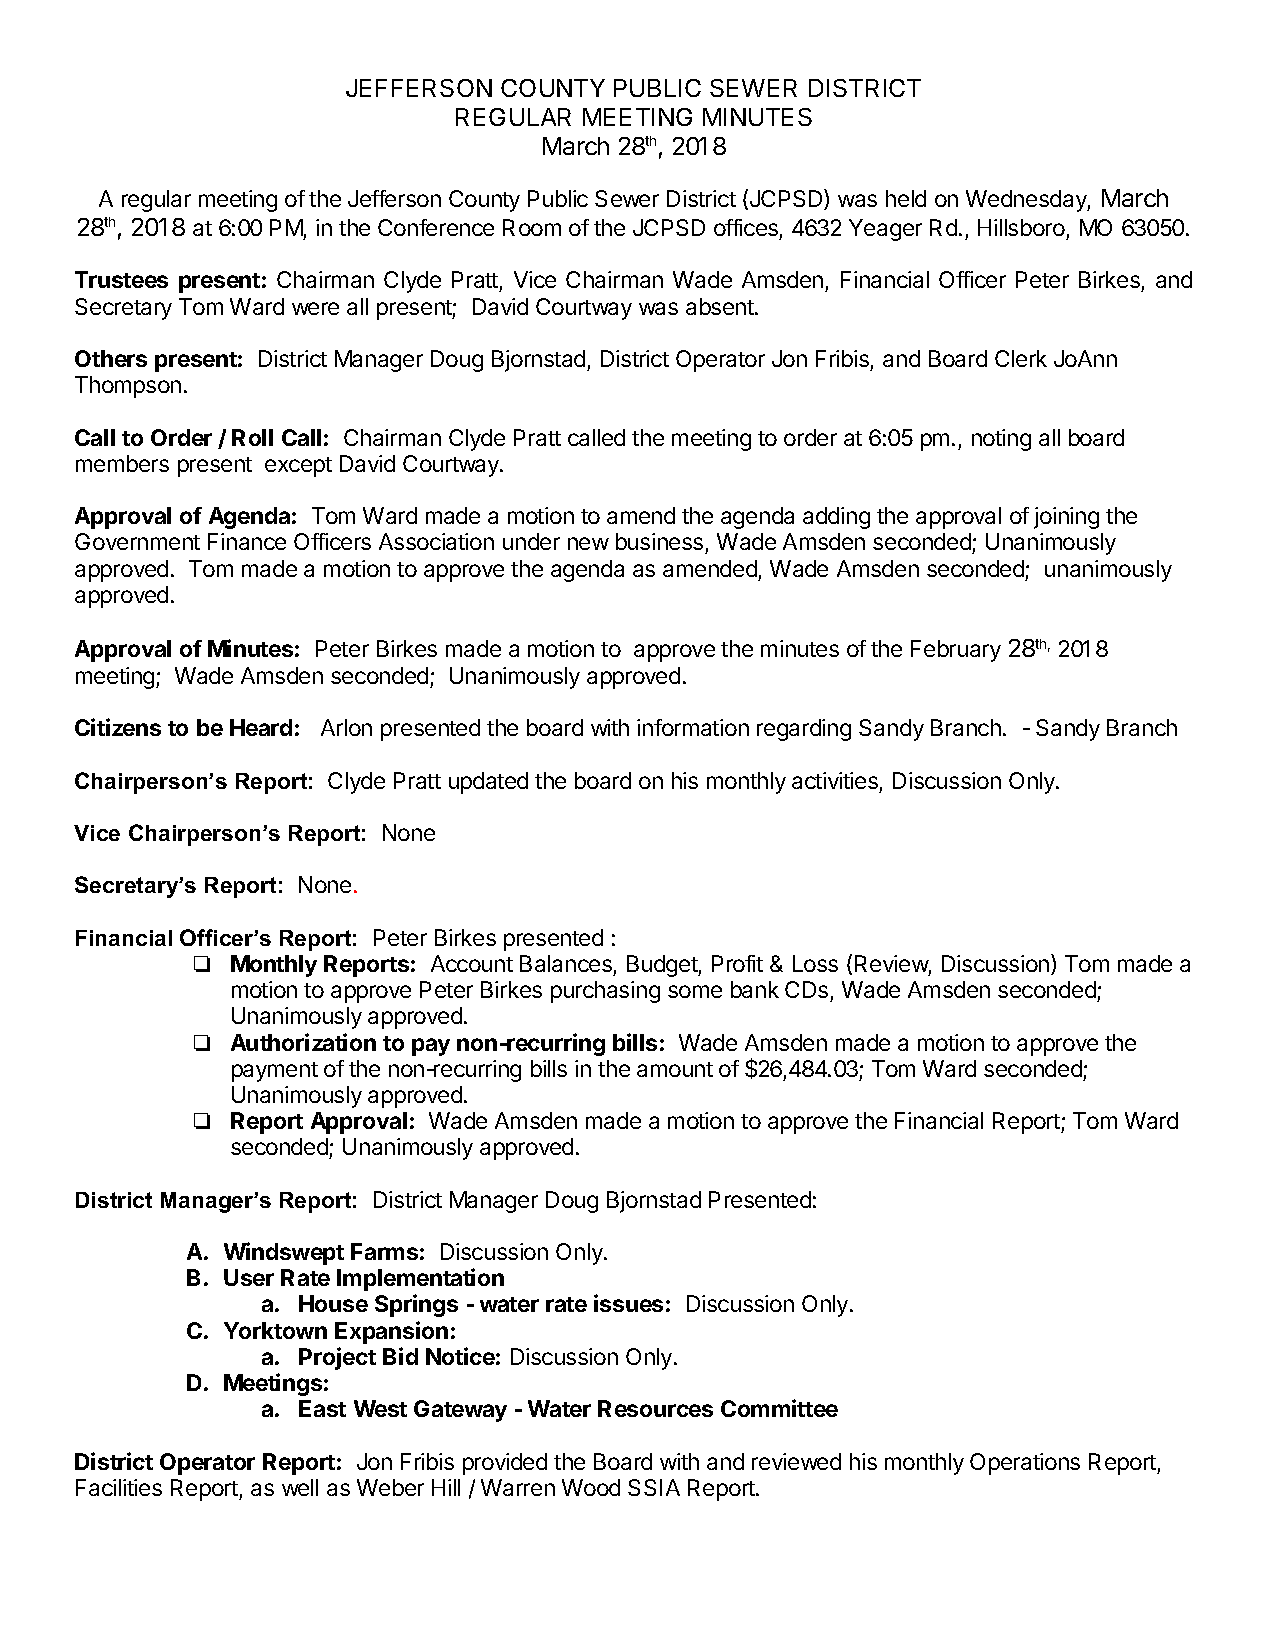 This page has width=1268, height=1640. I want to click on joining, so click(1066, 518).
